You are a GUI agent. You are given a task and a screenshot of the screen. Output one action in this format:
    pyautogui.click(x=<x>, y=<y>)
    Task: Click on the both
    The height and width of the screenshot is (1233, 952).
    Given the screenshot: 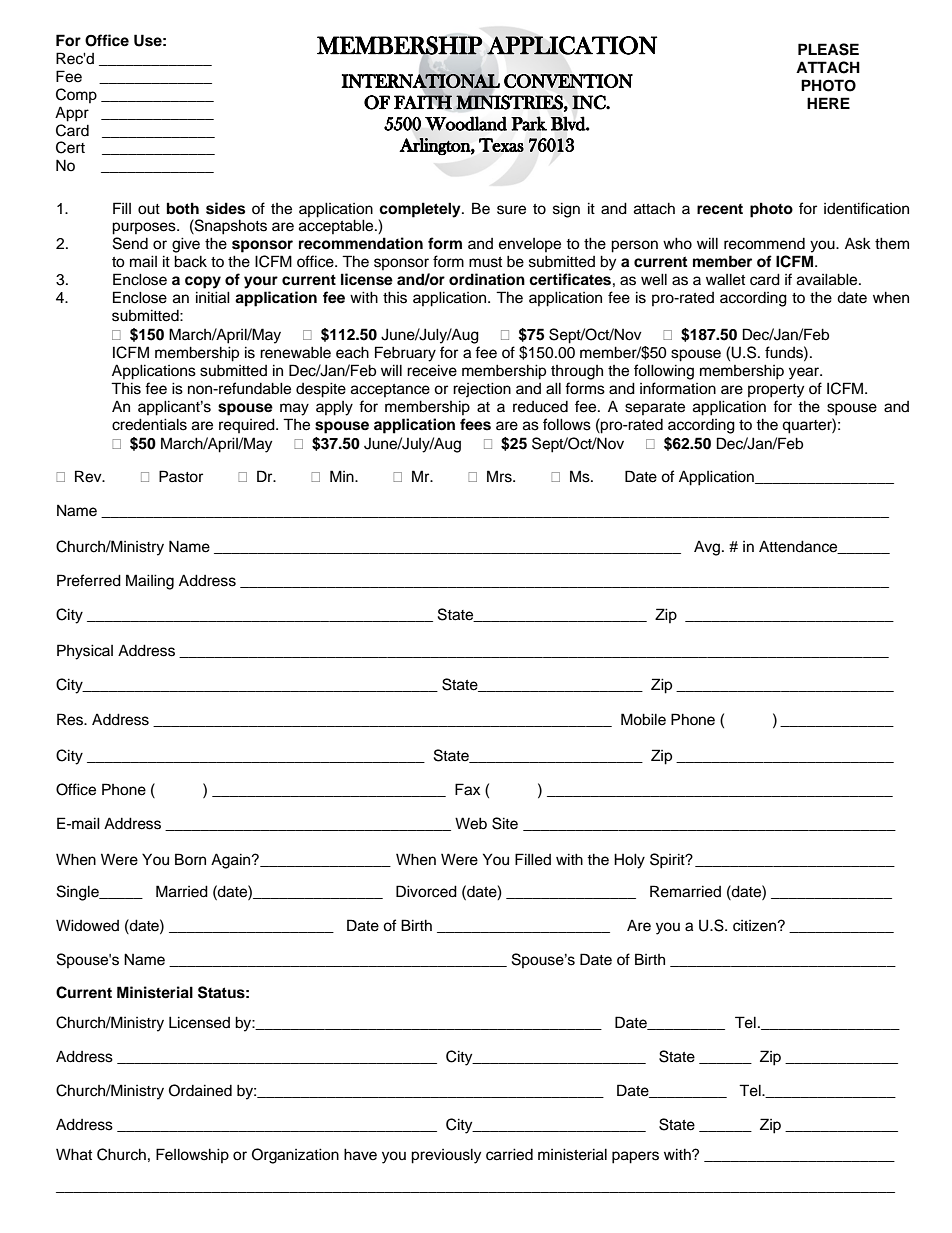 What is the action you would take?
    pyautogui.click(x=183, y=208)
